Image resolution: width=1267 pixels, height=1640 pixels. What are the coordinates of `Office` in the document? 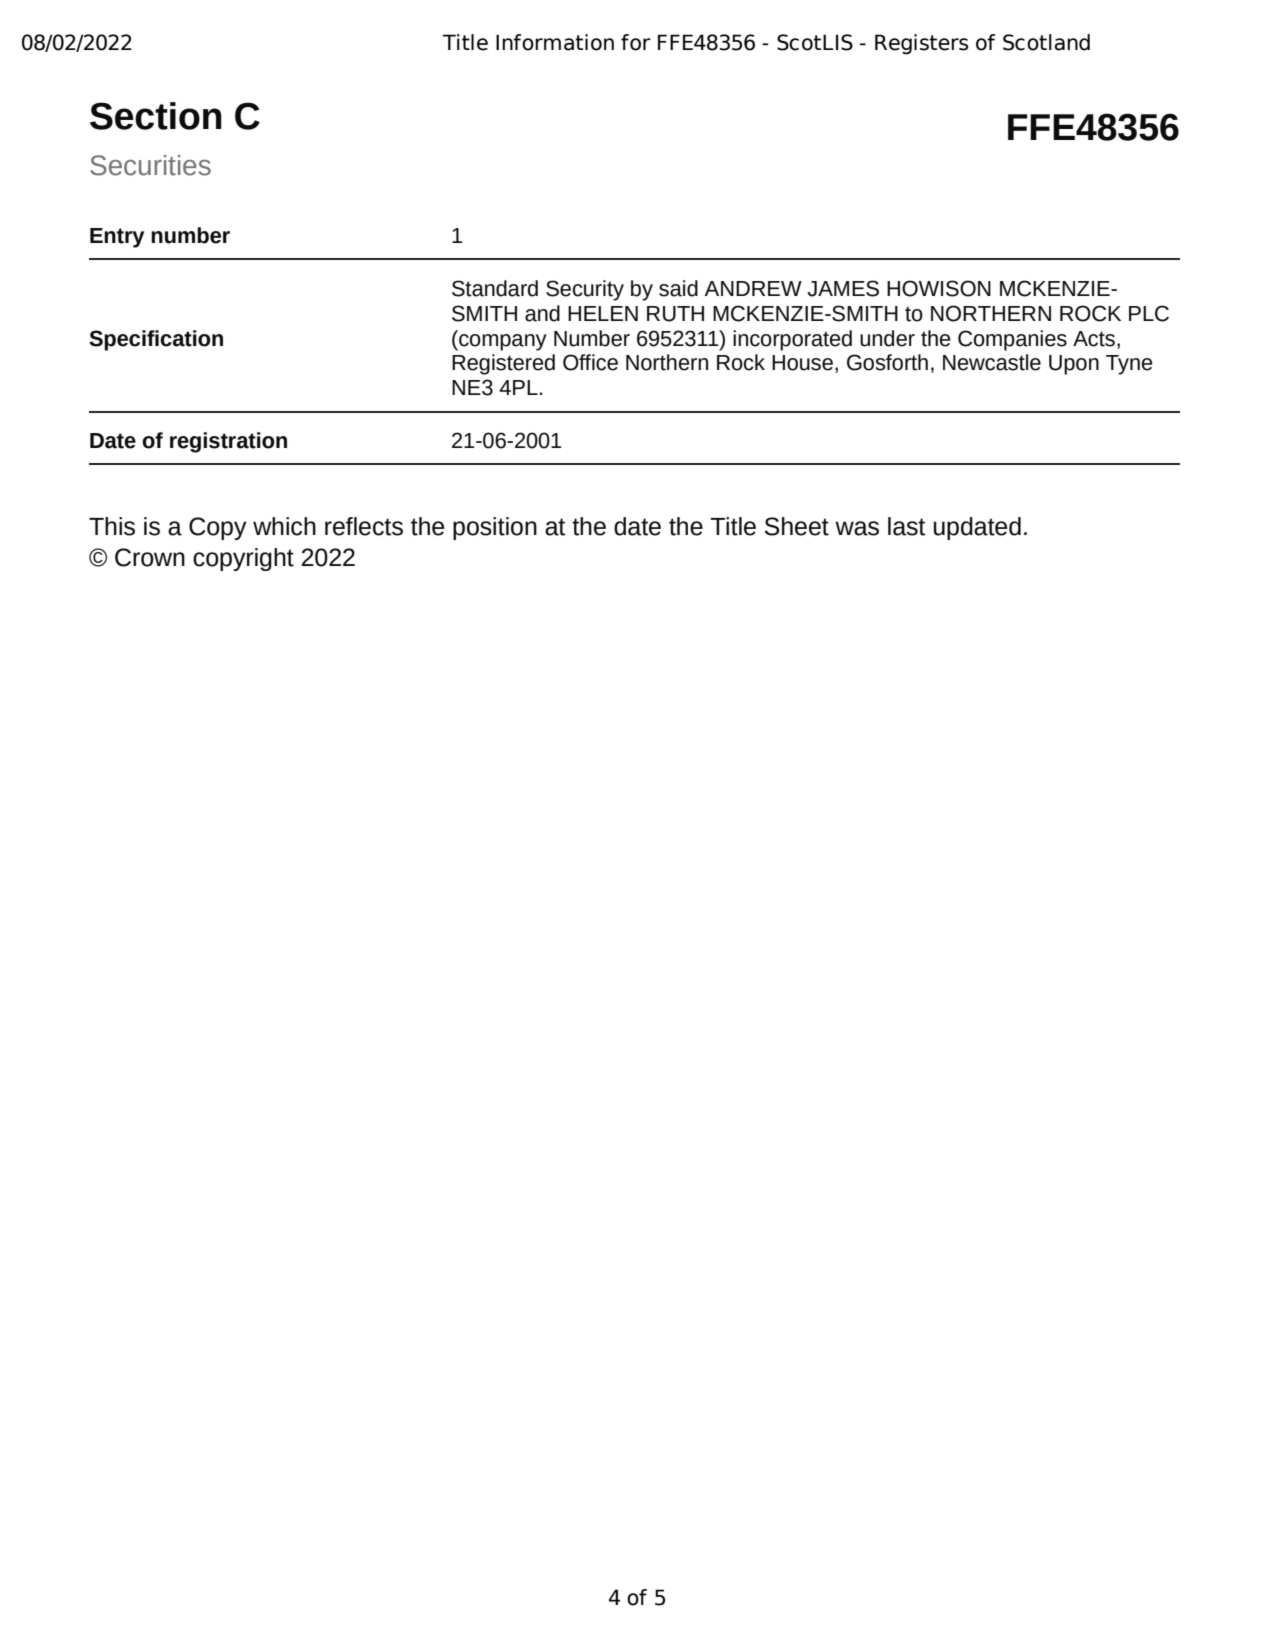 It's located at (590, 362).
